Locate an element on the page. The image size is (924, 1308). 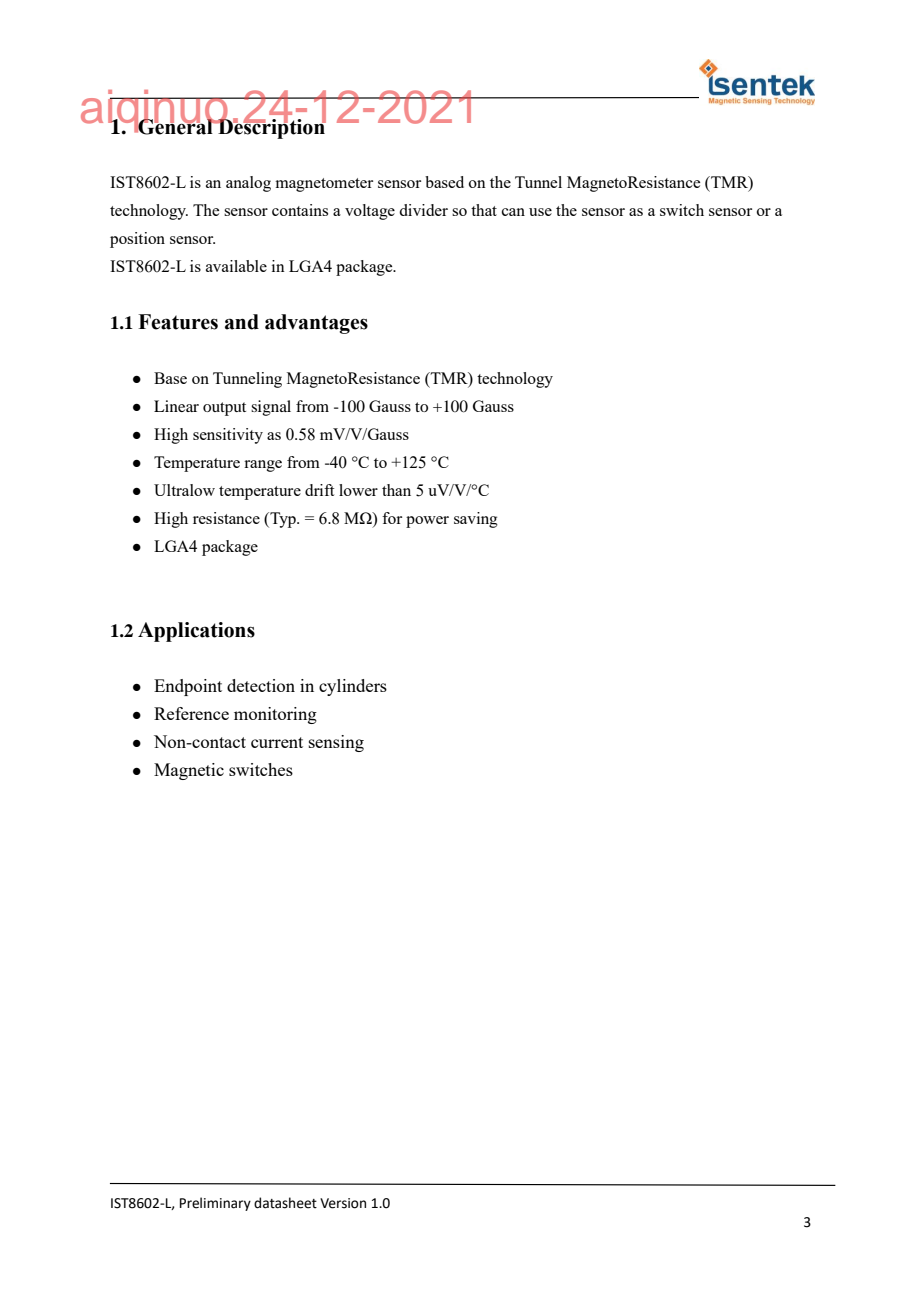
cylinders is located at coordinates (353, 687).
